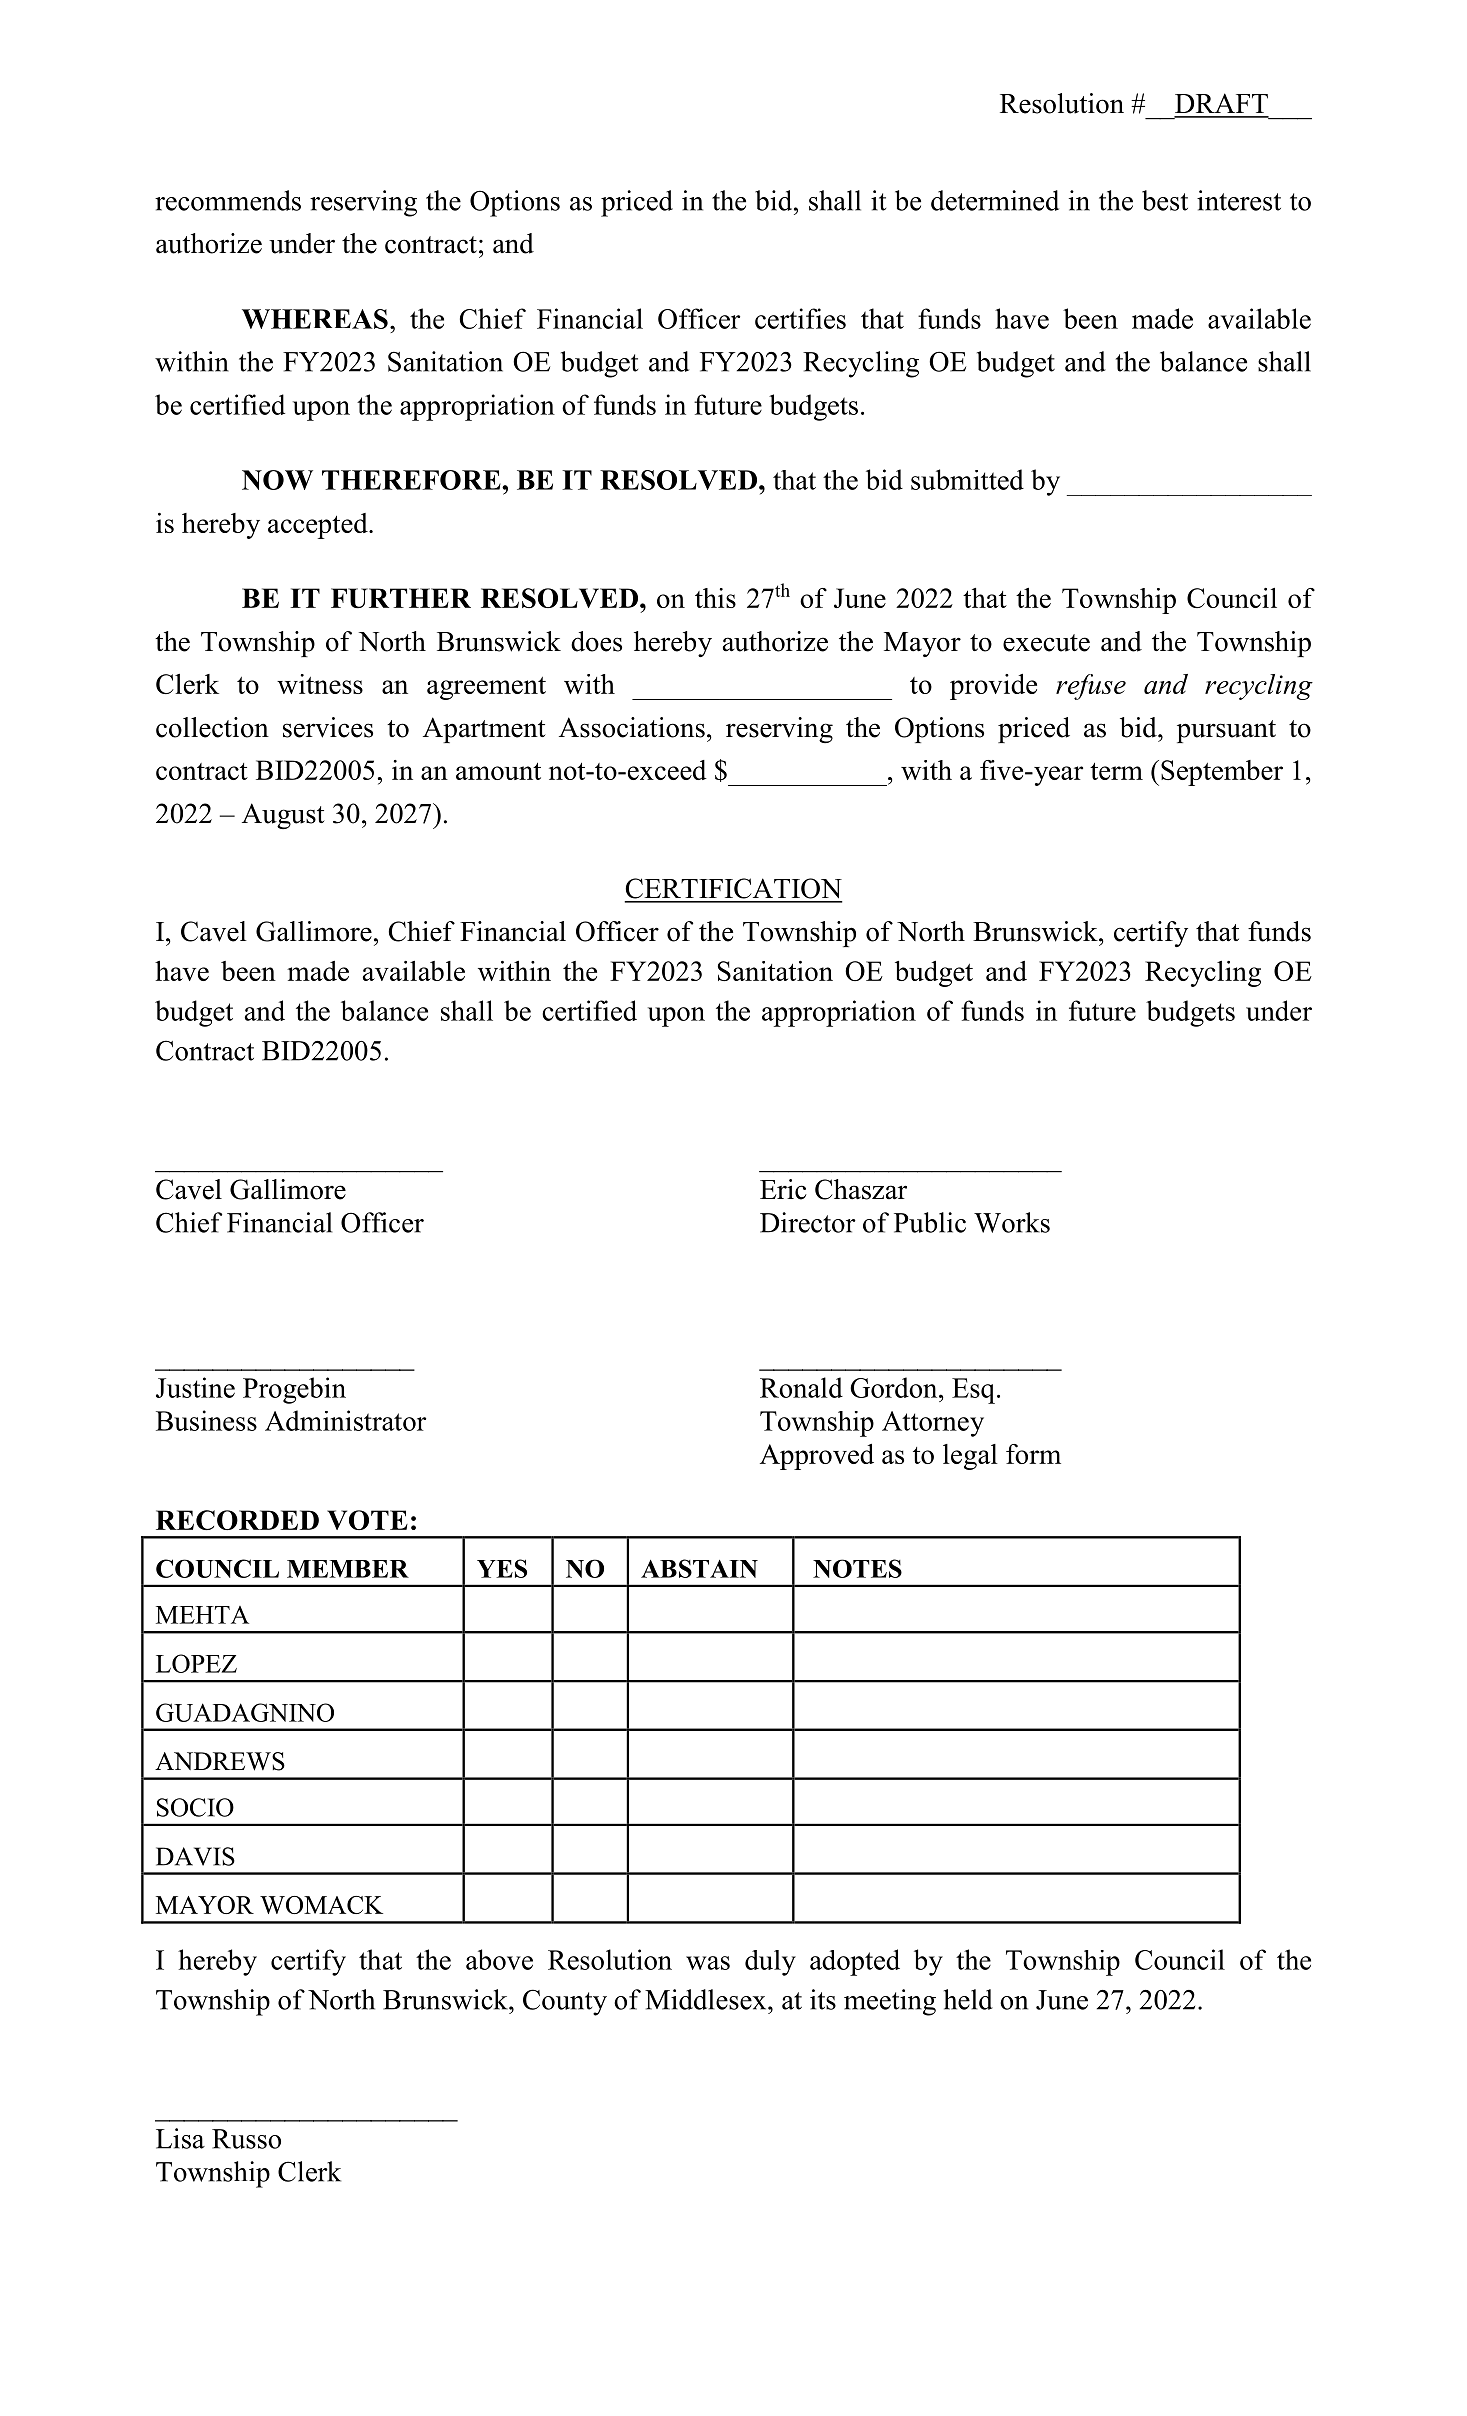 This screenshot has height=2416, width=1467. What do you see at coordinates (1165, 200) in the screenshot?
I see `best` at bounding box center [1165, 200].
